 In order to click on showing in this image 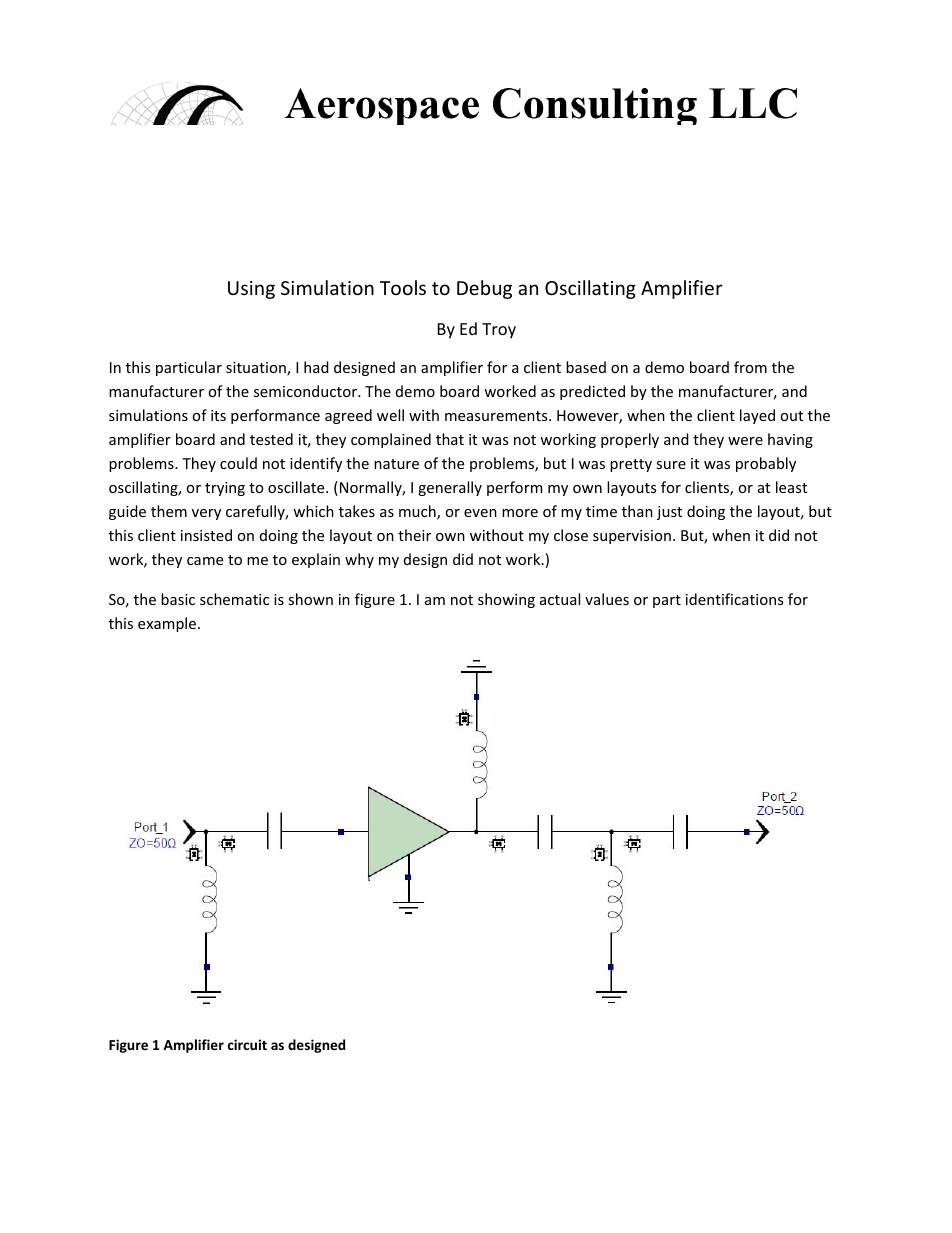, I will do `click(506, 600)`.
